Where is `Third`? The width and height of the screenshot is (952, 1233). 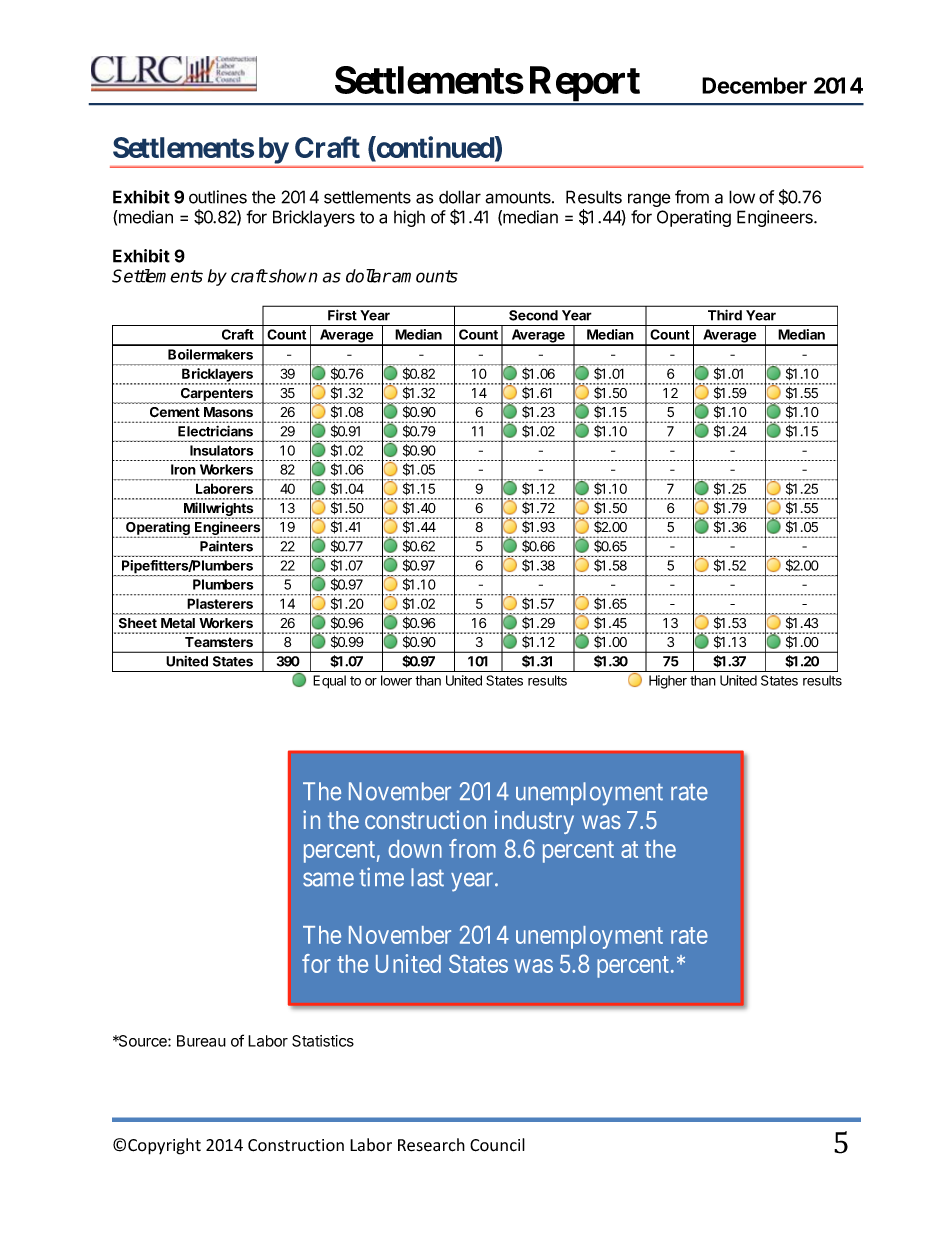
Third is located at coordinates (725, 315).
